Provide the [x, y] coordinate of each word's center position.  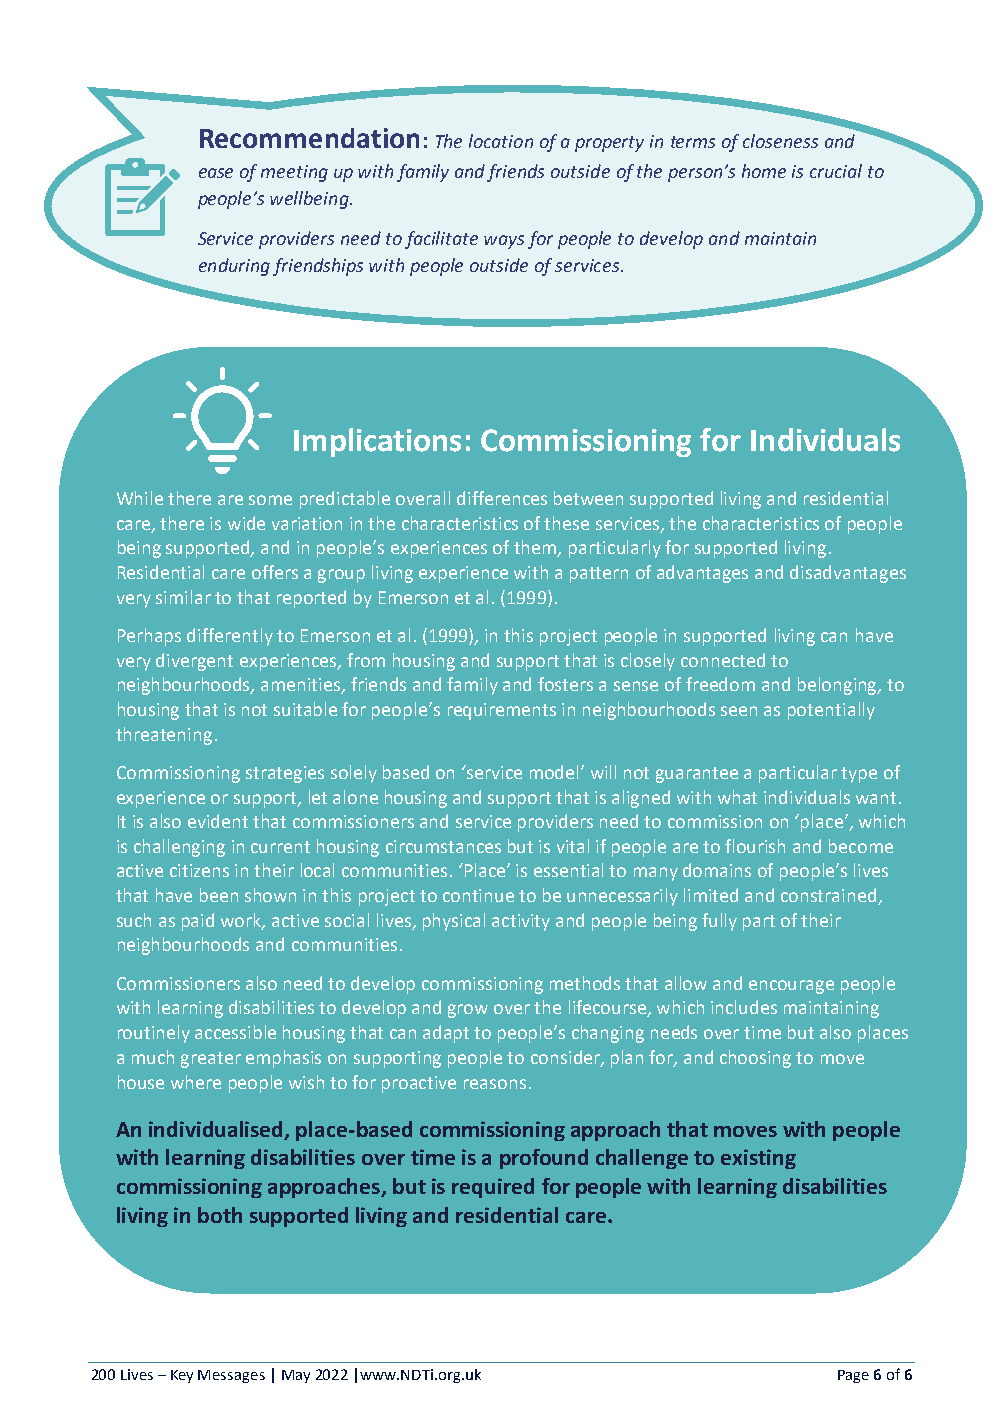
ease [216, 173]
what [737, 797]
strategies [285, 774]
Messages [231, 1376]
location [501, 141]
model [556, 772]
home [764, 171]
